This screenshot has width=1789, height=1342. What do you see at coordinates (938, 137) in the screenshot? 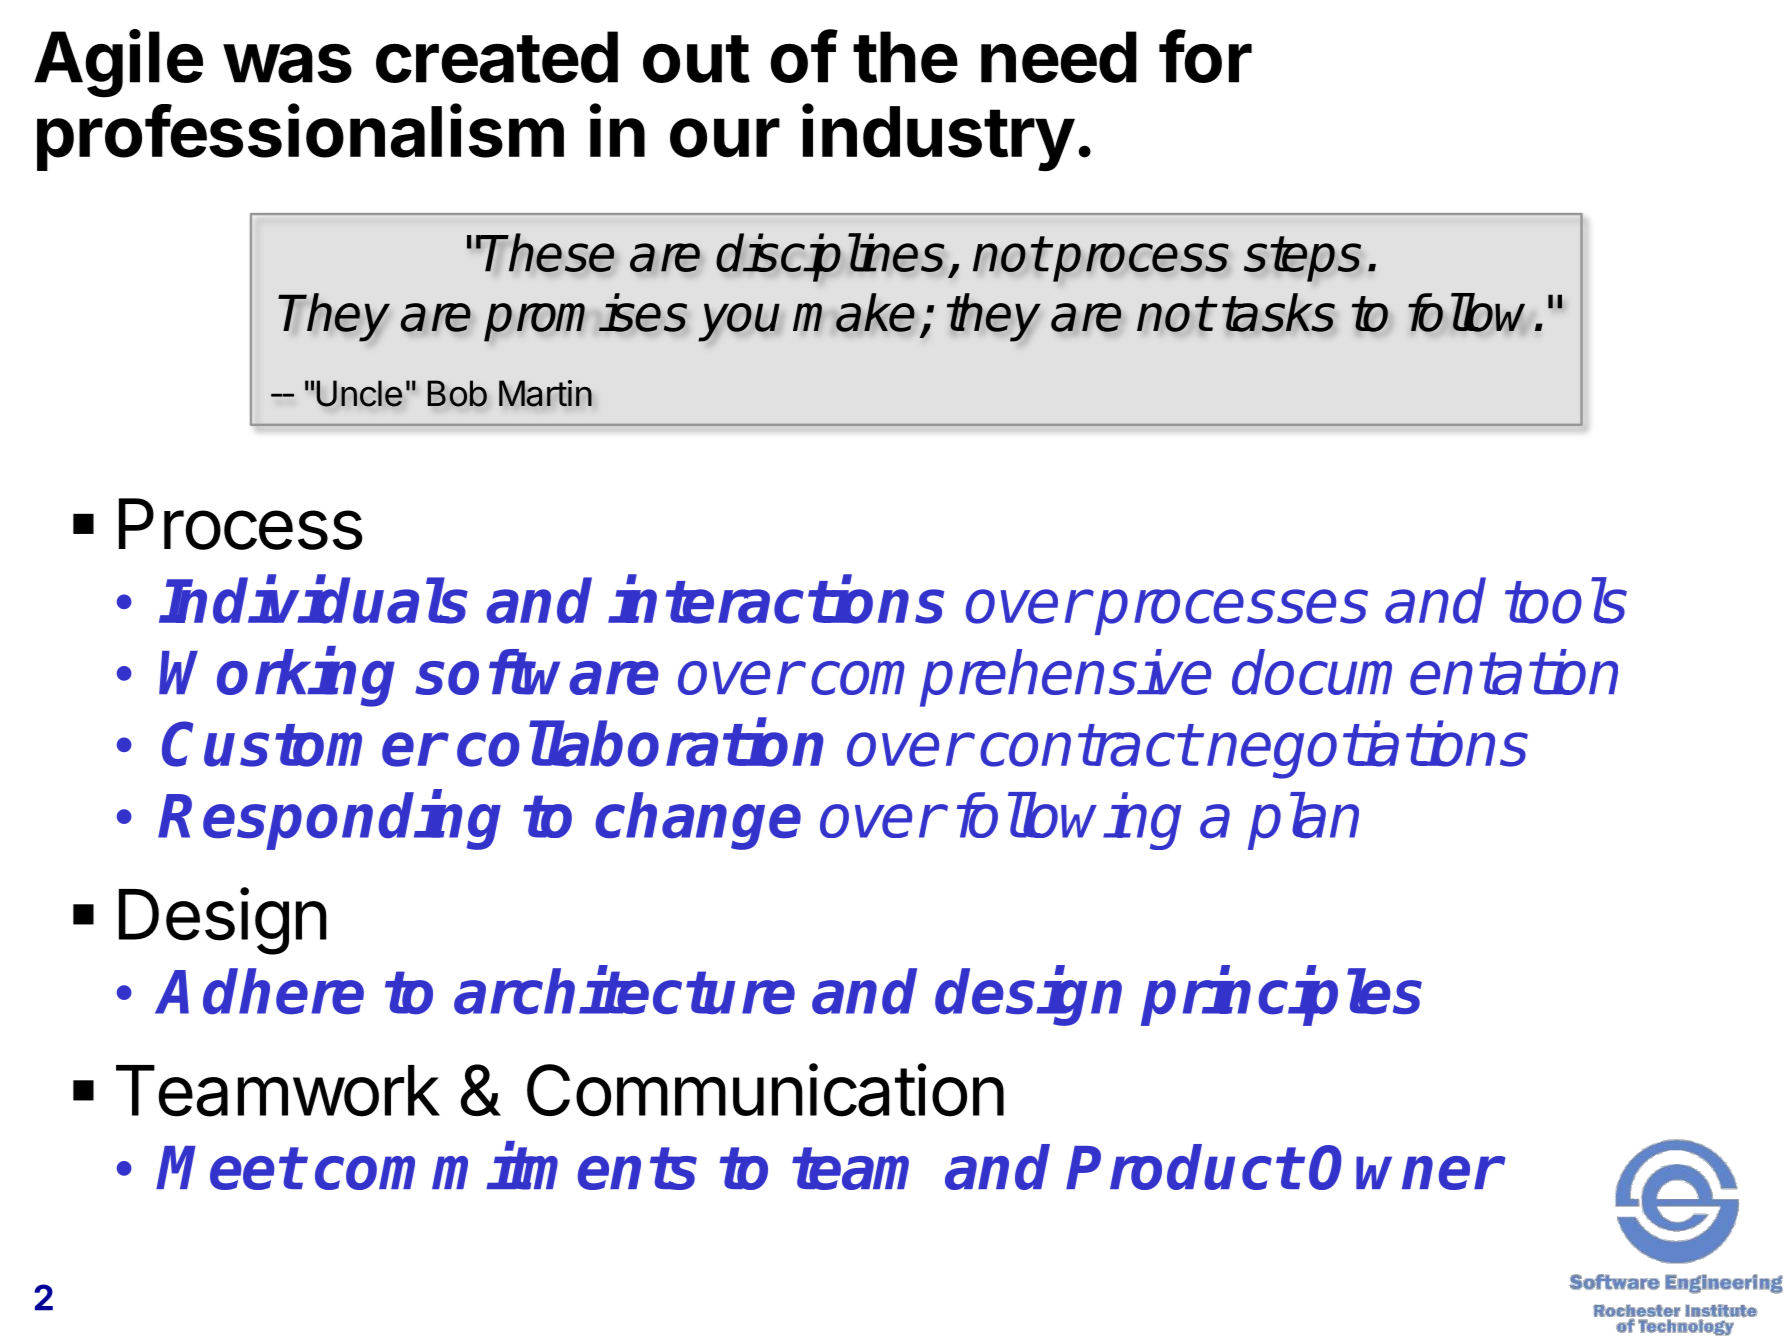
I see `industry` at bounding box center [938, 137].
